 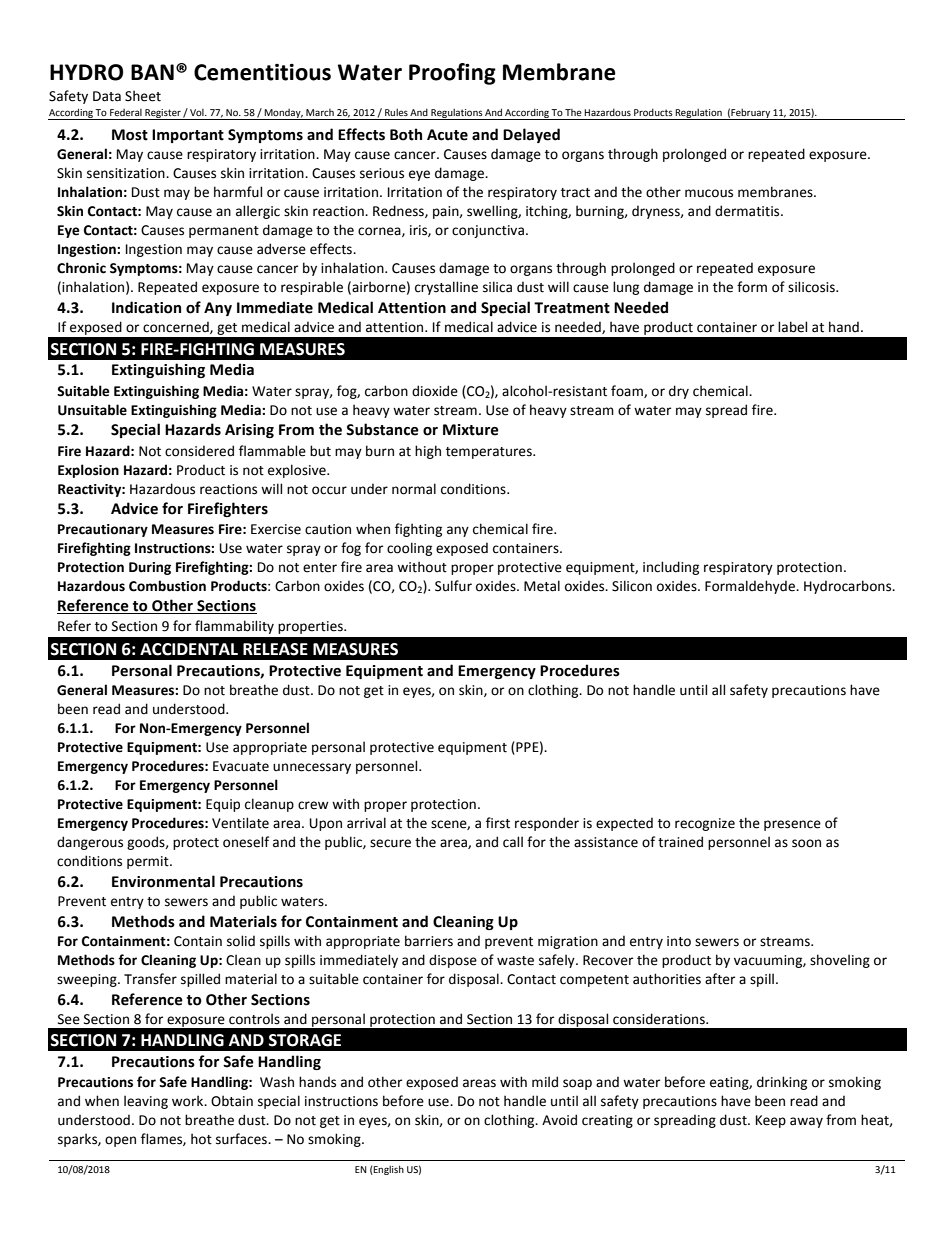 What do you see at coordinates (446, 288) in the page?
I see `crystalline` at bounding box center [446, 288].
